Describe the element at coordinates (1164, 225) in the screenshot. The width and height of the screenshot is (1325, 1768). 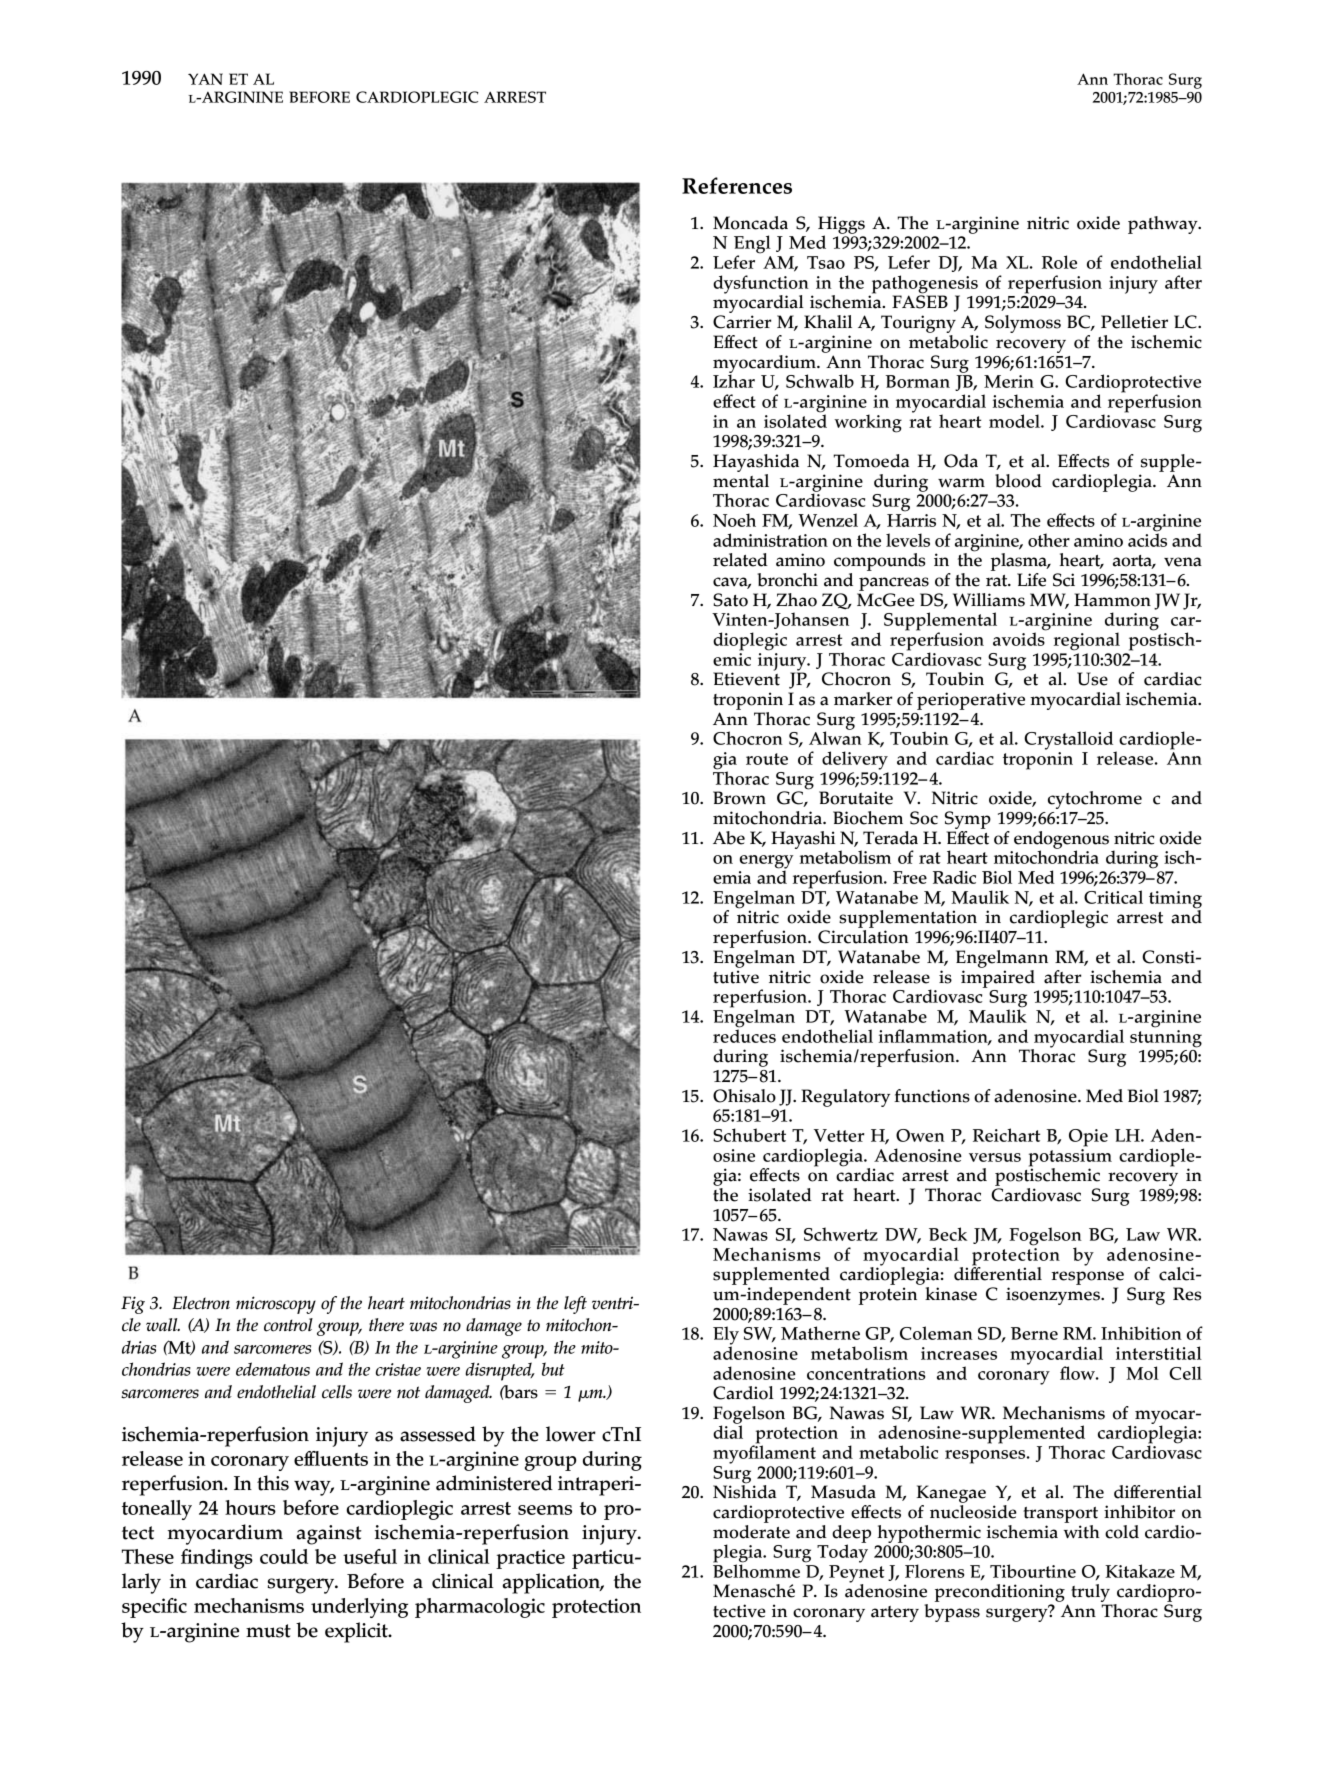
I see `pathway` at that location.
